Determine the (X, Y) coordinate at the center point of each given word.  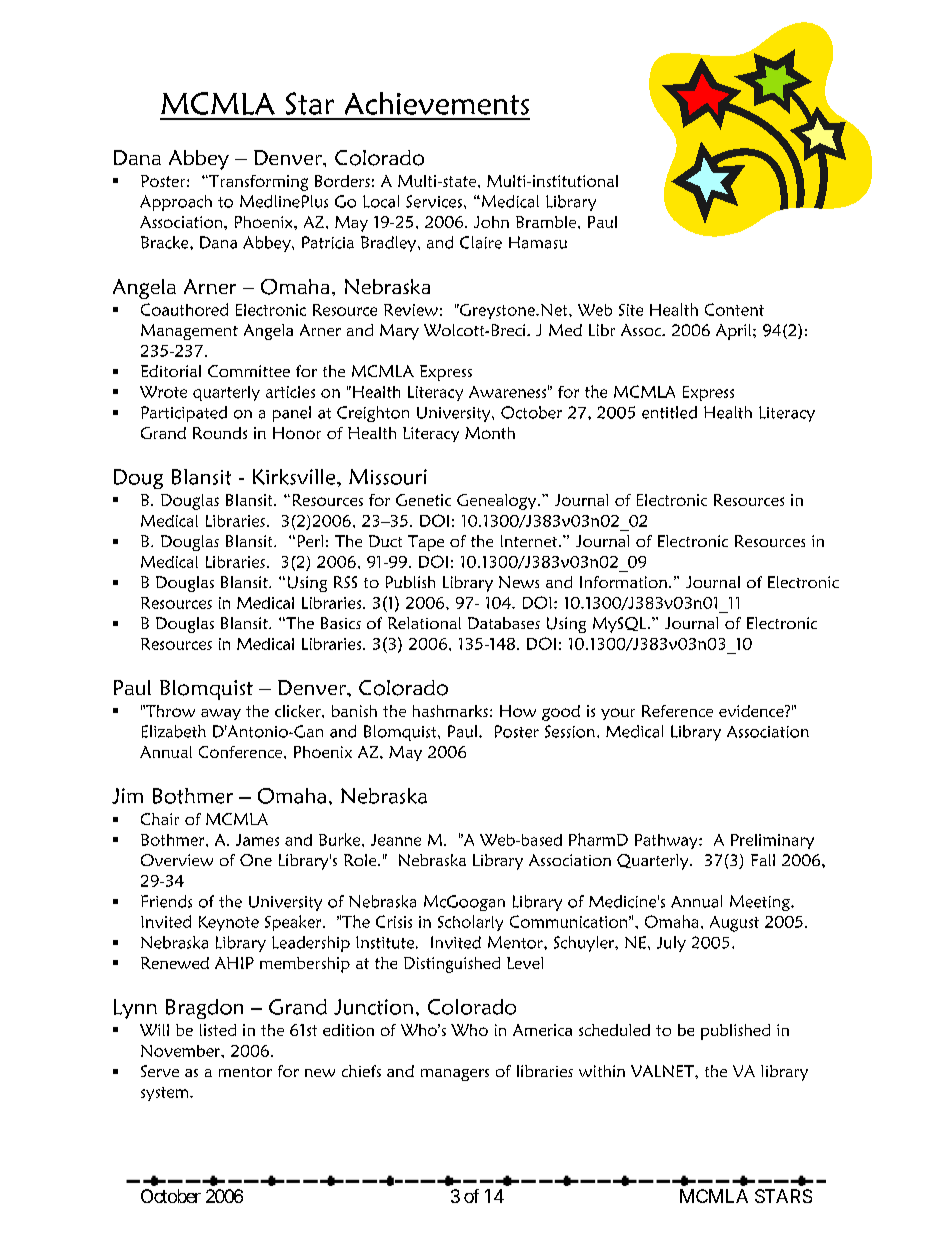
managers (455, 1075)
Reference (677, 711)
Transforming (257, 183)
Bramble (547, 222)
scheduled (614, 1030)
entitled (669, 412)
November (182, 1051)
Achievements (437, 103)
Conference (242, 752)
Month (490, 433)
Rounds (220, 433)
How (518, 711)
